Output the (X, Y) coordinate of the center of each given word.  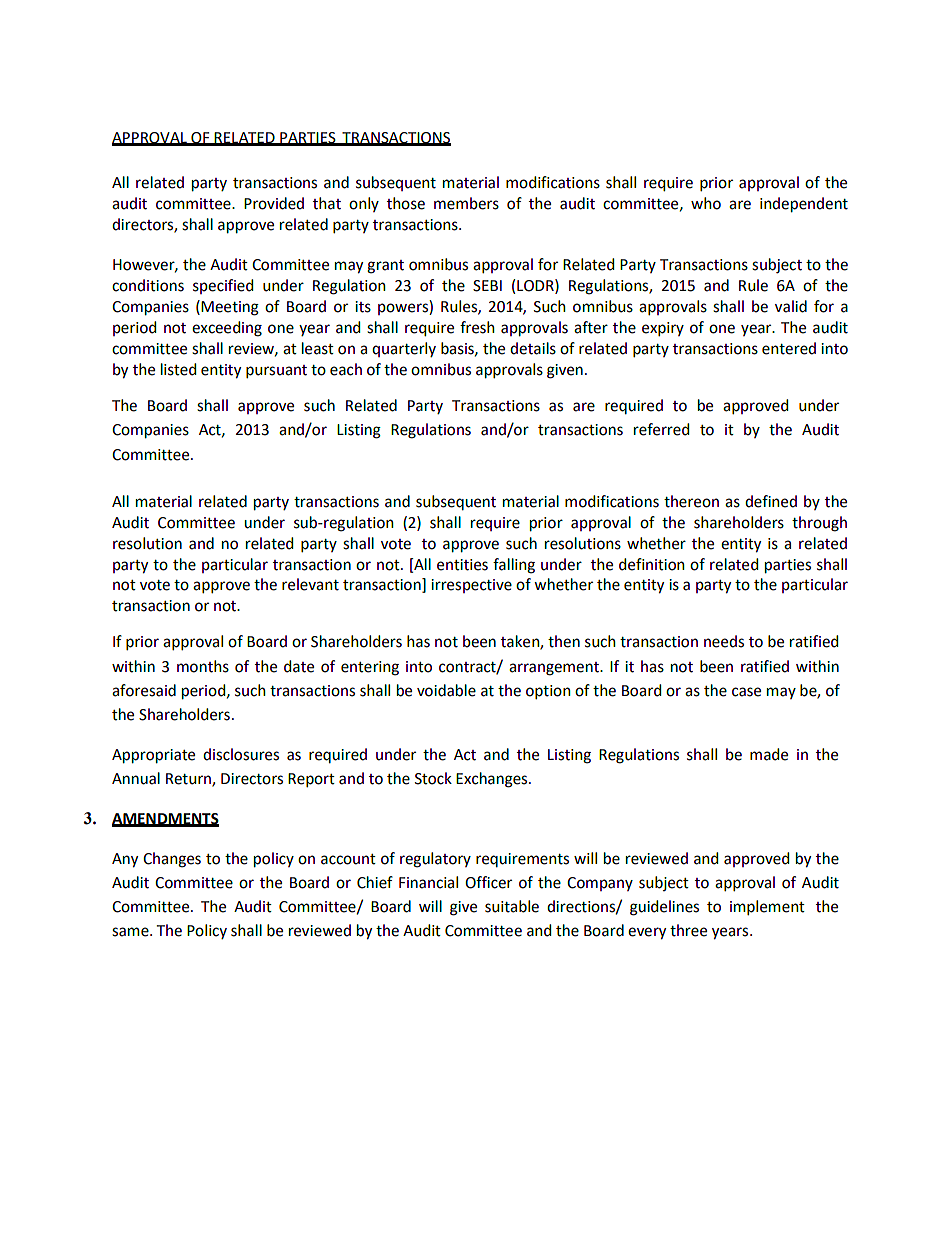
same (131, 932)
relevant (310, 584)
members (466, 203)
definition (652, 564)
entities (462, 565)
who (706, 203)
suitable (512, 906)
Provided (274, 203)
